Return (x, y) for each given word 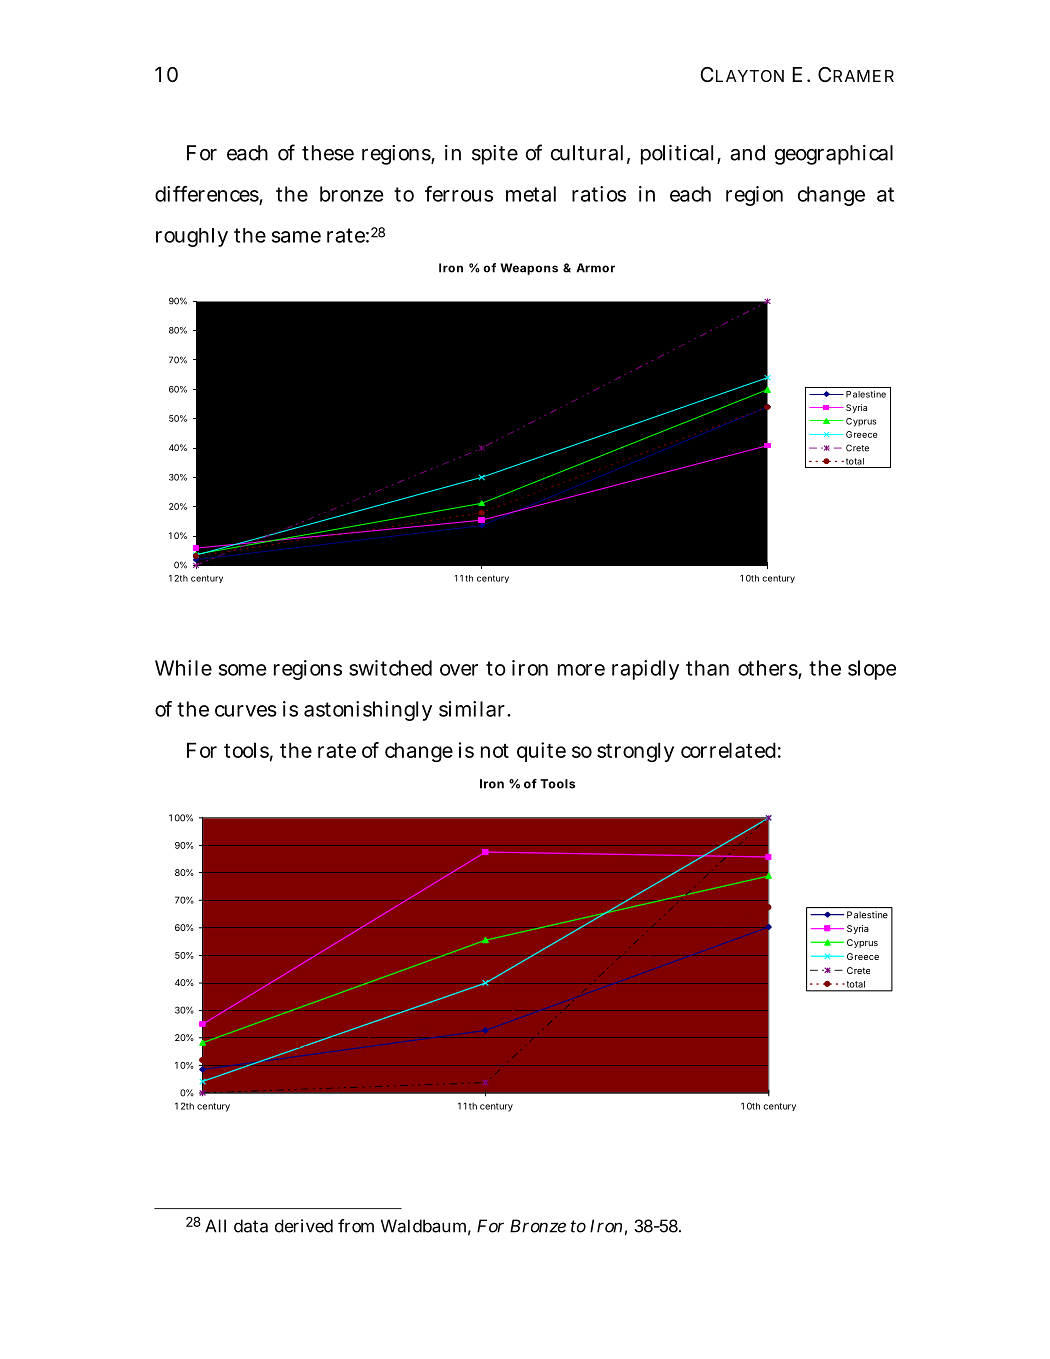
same (296, 237)
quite (541, 752)
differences (207, 195)
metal (531, 194)
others (768, 669)
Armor (595, 268)
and (747, 153)
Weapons (529, 269)
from (356, 1226)
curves (246, 711)
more (581, 670)
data (251, 1226)
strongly (635, 752)
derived (304, 1226)
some (243, 670)
